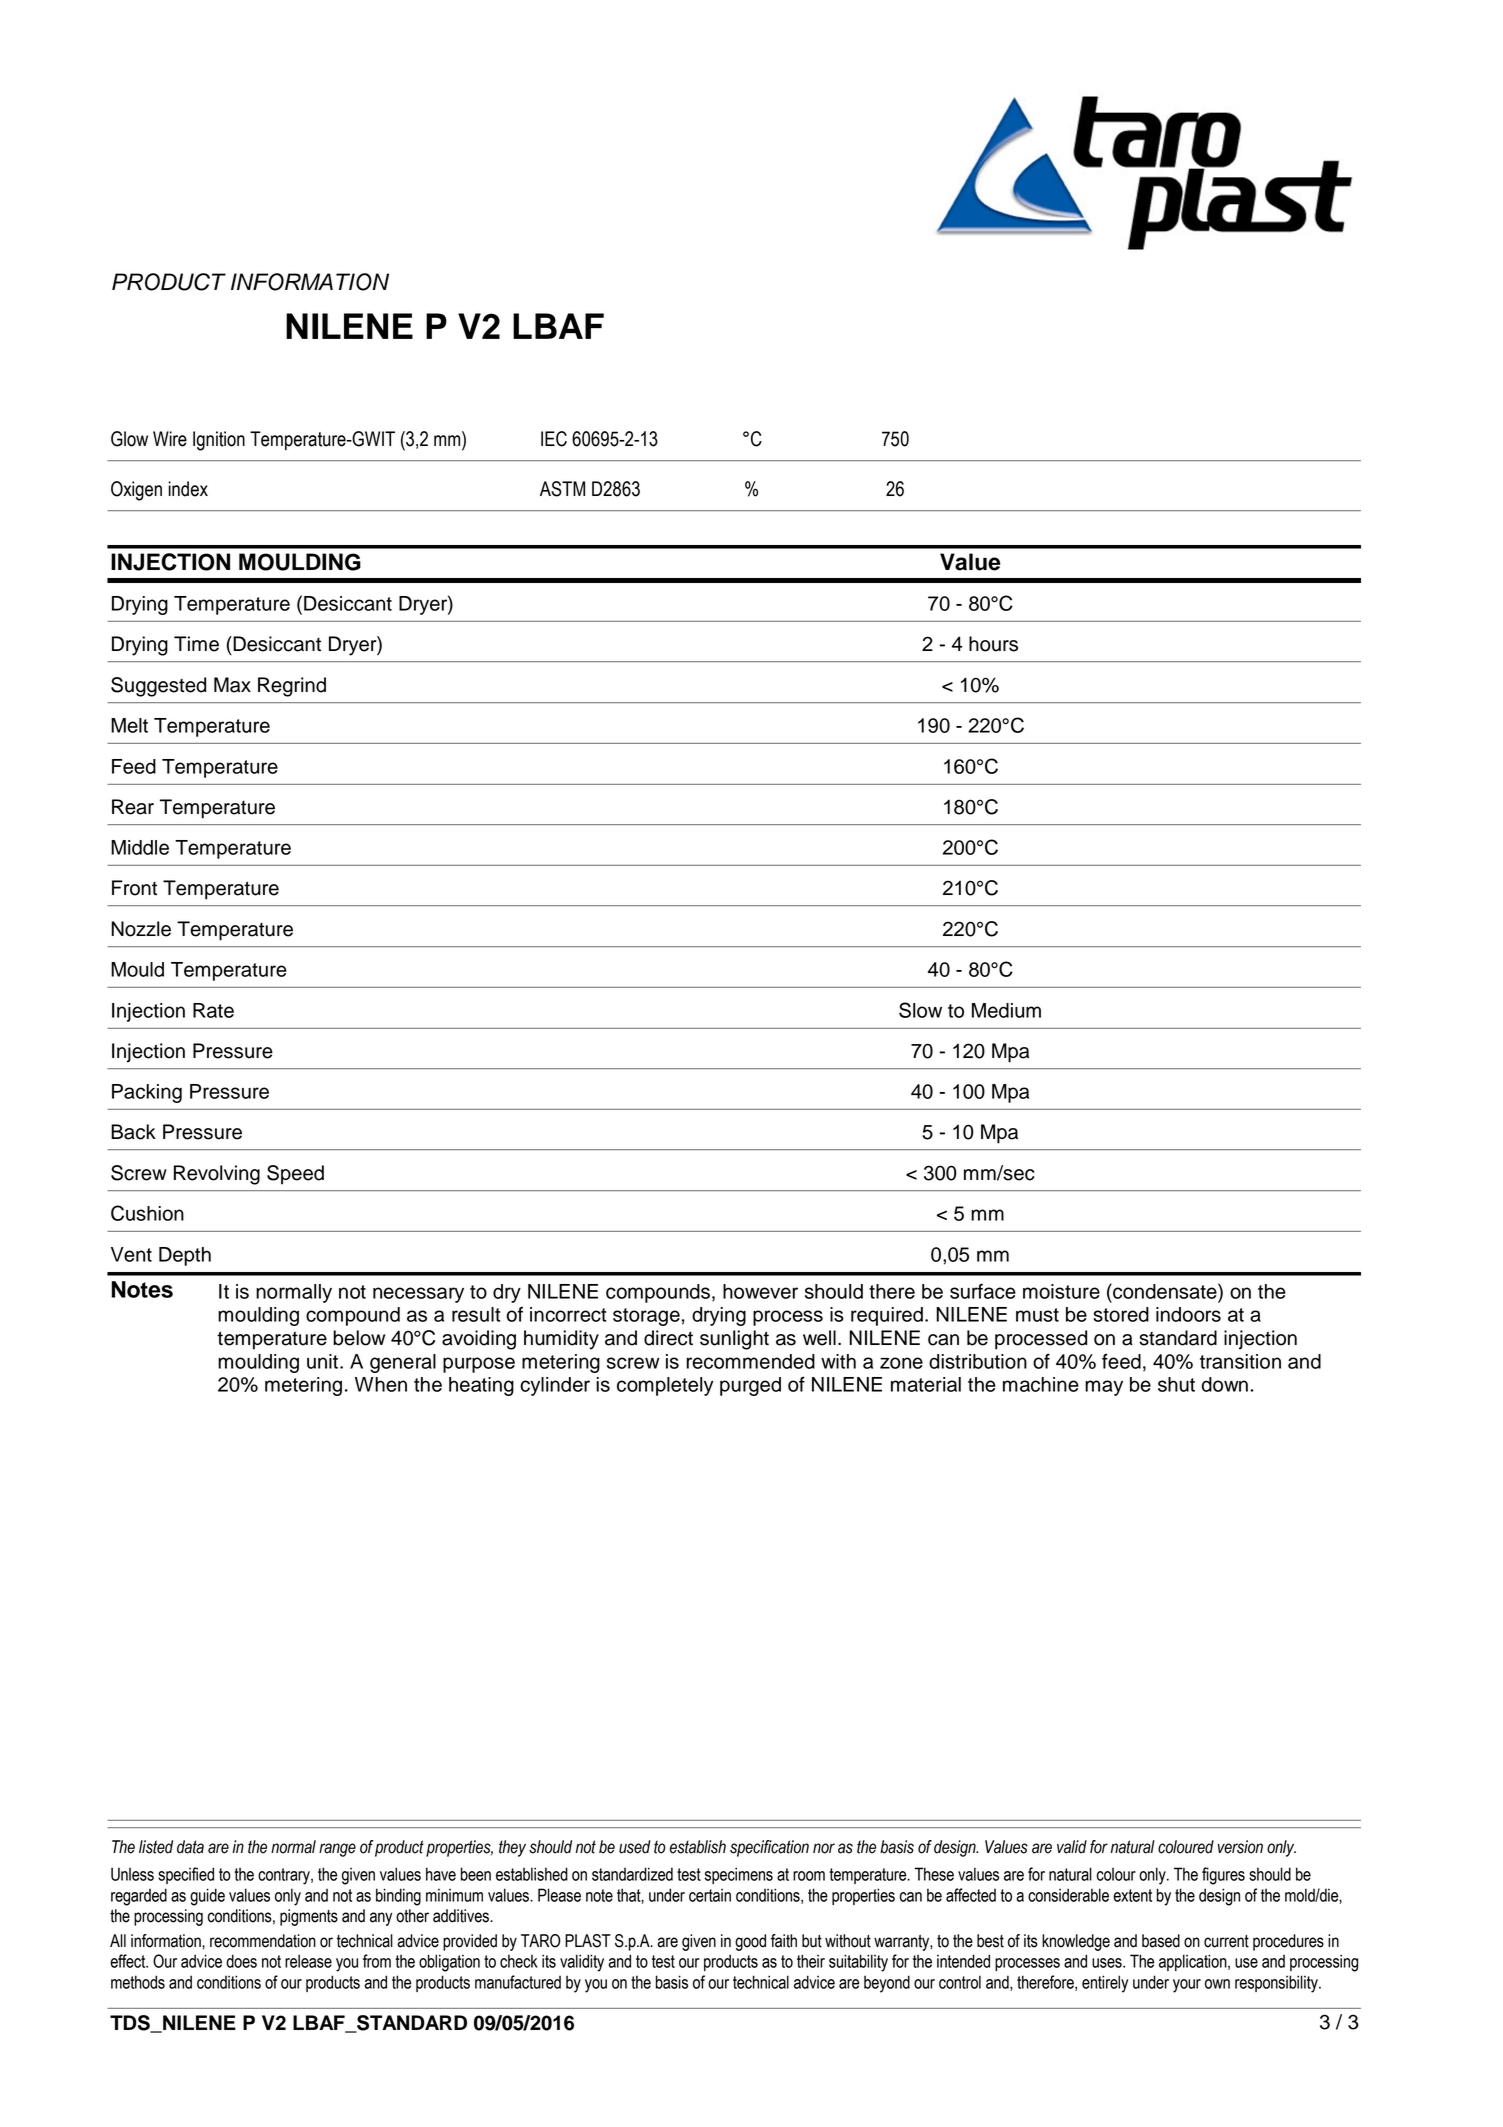 The width and height of the page is (1503, 2127). Describe the element at coordinates (263, 1941) in the page. I see `recommendation` at that location.
